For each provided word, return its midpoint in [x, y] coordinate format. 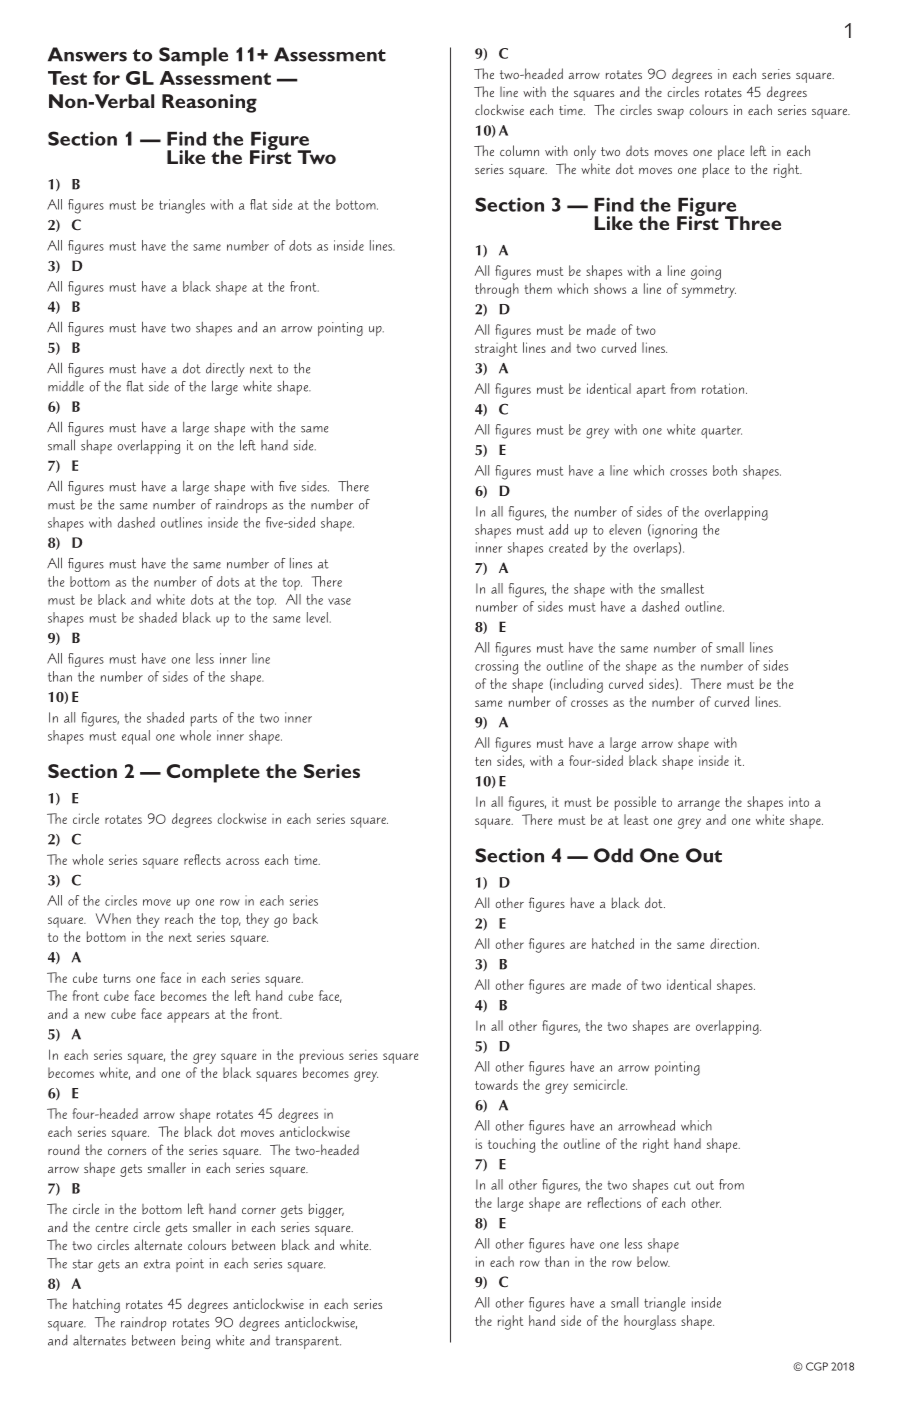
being [196, 1342]
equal [136, 737]
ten [483, 761]
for [106, 78]
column [519, 150]
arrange [699, 805]
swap [670, 114]
